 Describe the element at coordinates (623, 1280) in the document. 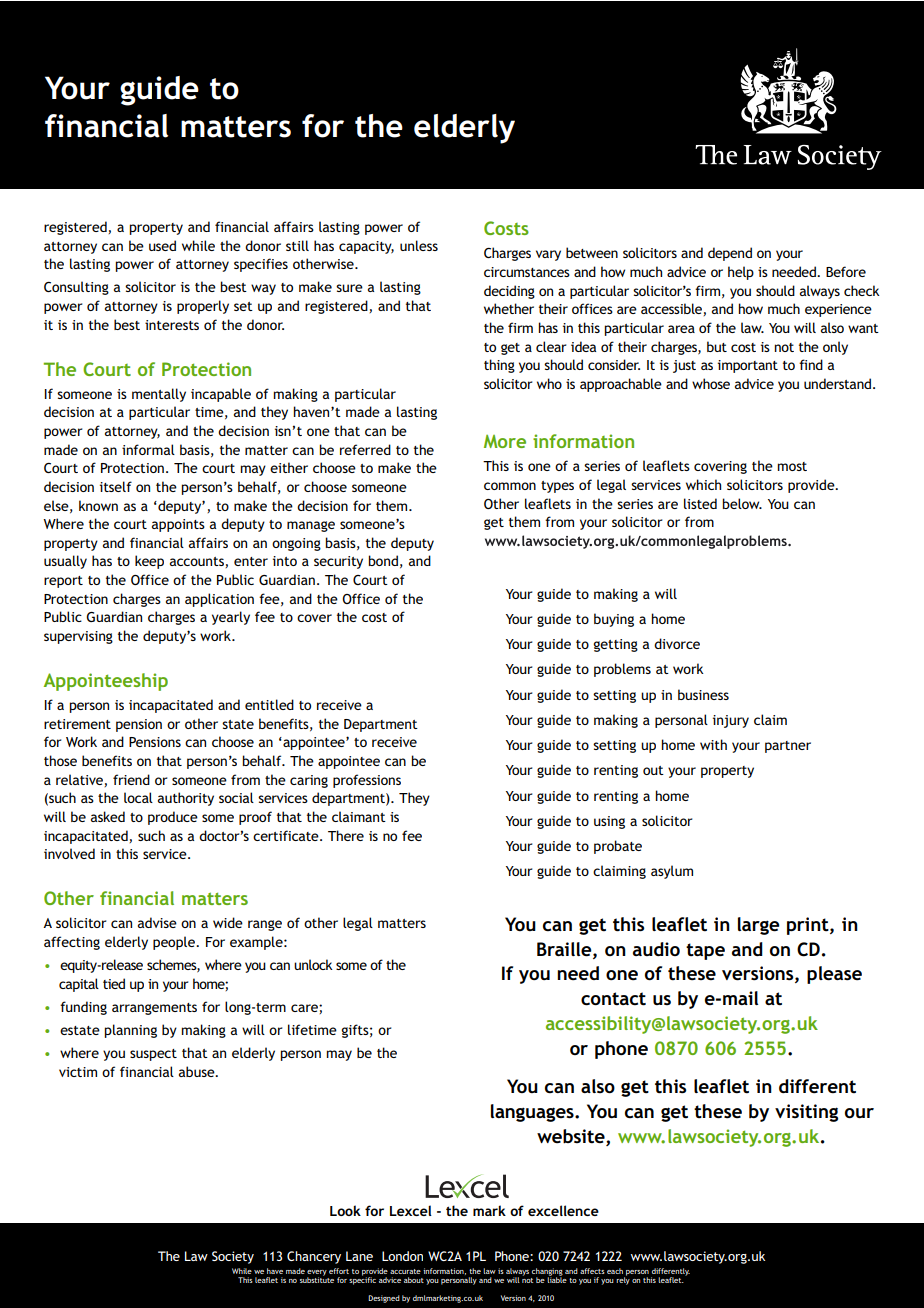

I see `rely` at that location.
